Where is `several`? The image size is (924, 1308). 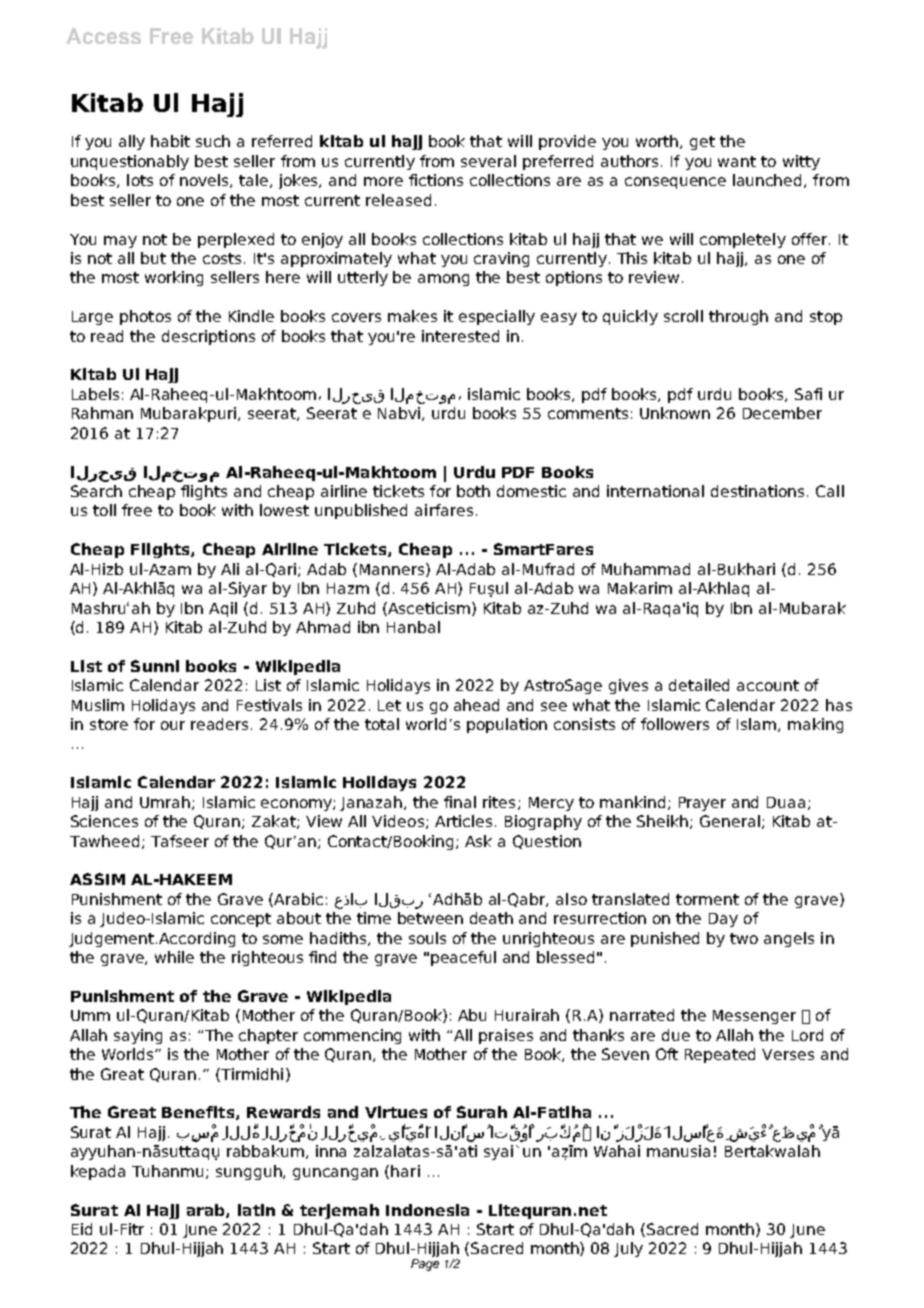
several is located at coordinates (488, 161).
